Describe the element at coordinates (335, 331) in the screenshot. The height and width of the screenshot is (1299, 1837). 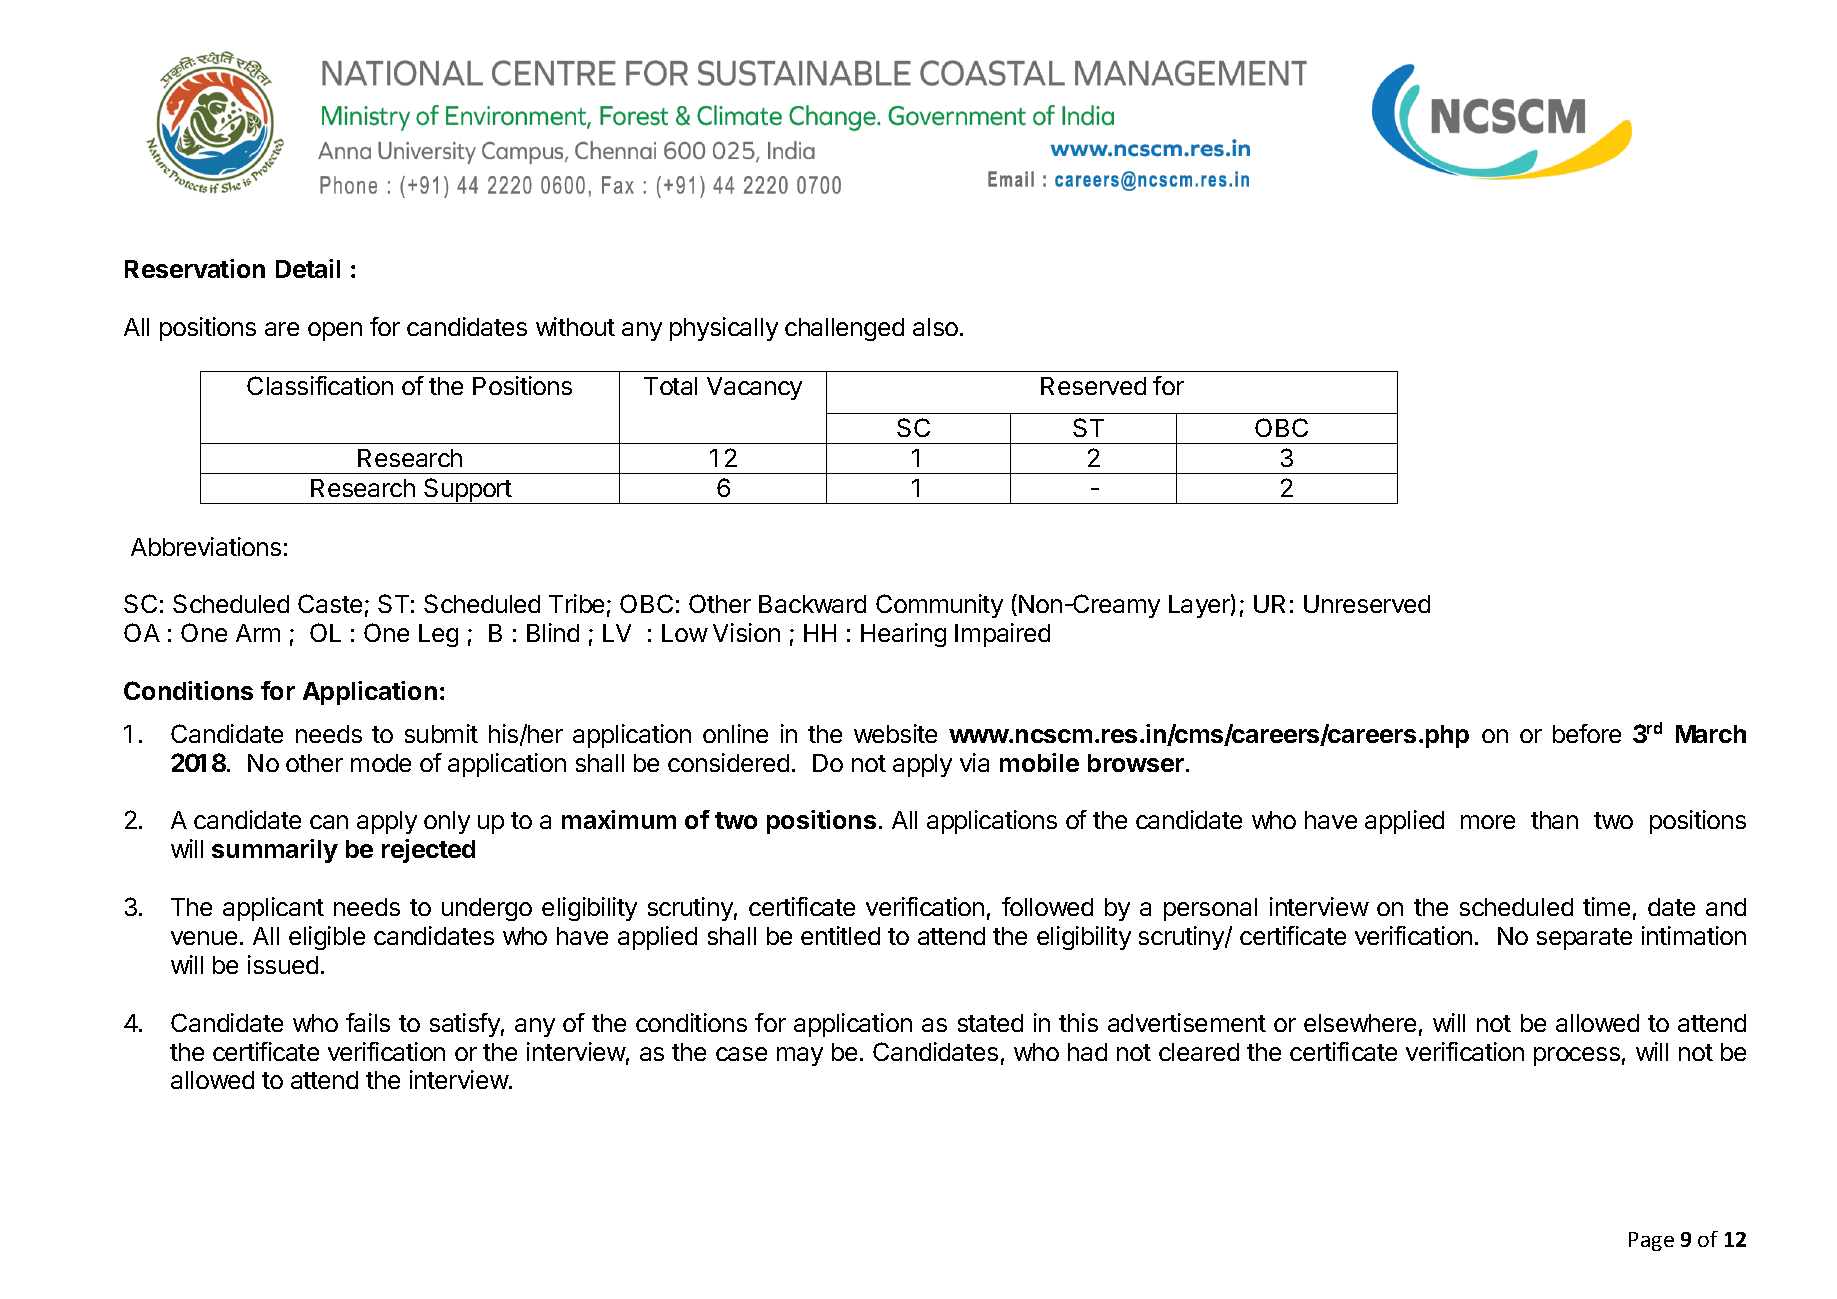
I see `open` at that location.
